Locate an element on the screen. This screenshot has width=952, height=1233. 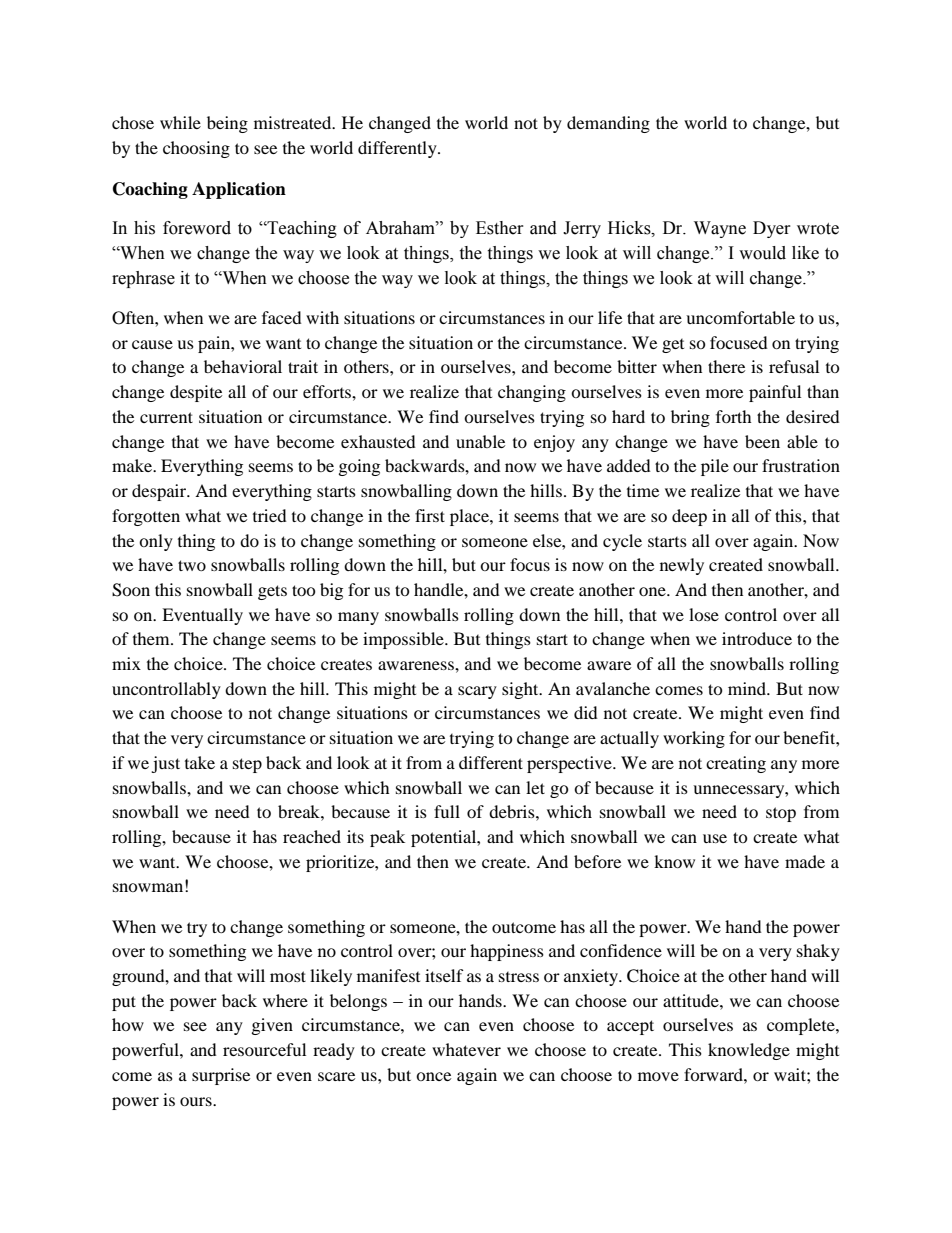
once is located at coordinates (433, 1076).
